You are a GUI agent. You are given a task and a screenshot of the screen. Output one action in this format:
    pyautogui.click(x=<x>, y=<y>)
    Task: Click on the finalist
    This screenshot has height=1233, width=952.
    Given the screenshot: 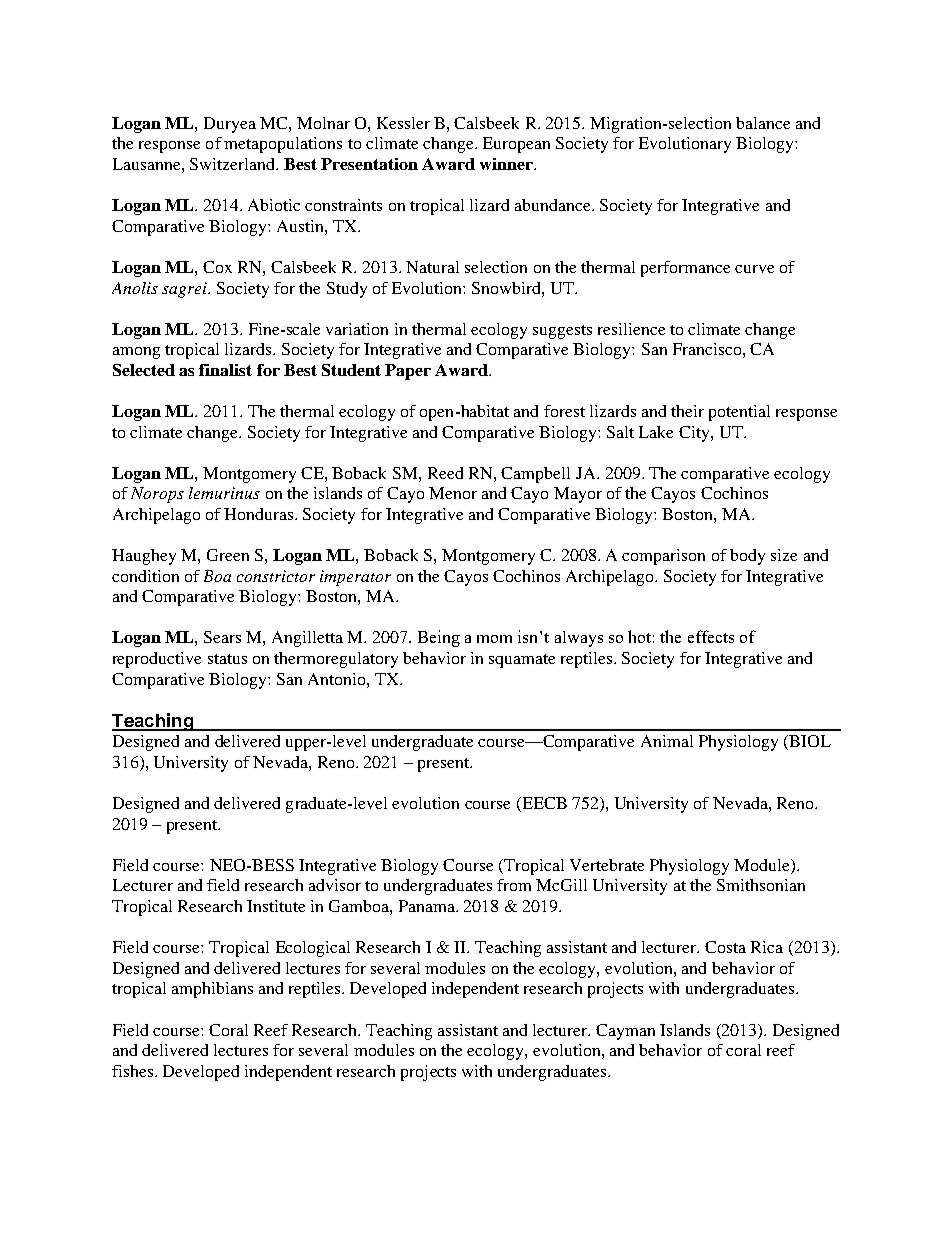 What is the action you would take?
    pyautogui.click(x=225, y=370)
